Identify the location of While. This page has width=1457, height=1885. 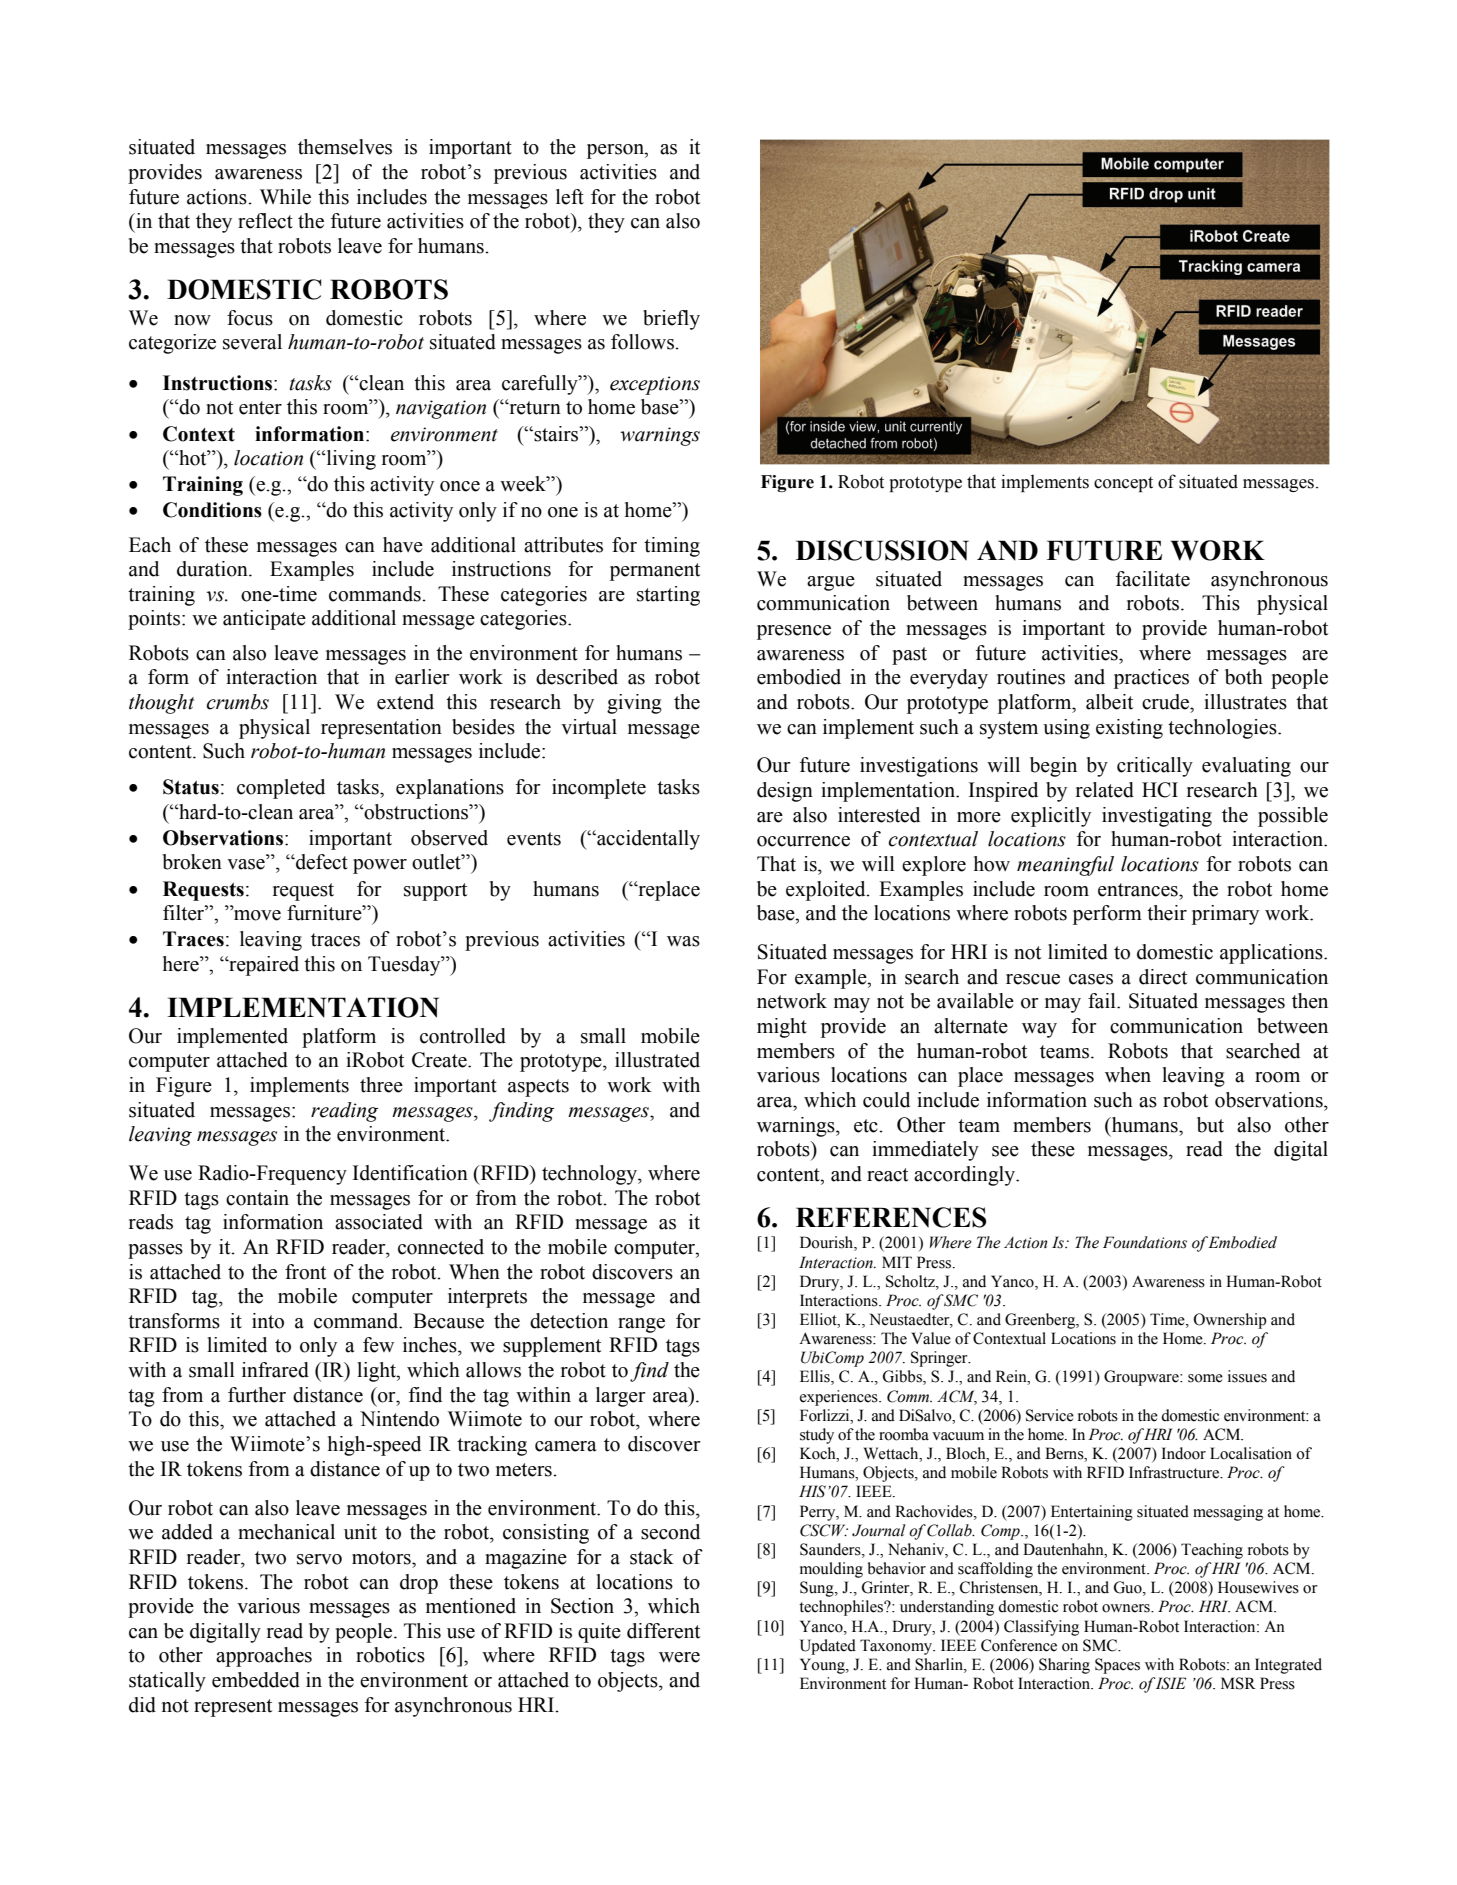
(285, 197).
